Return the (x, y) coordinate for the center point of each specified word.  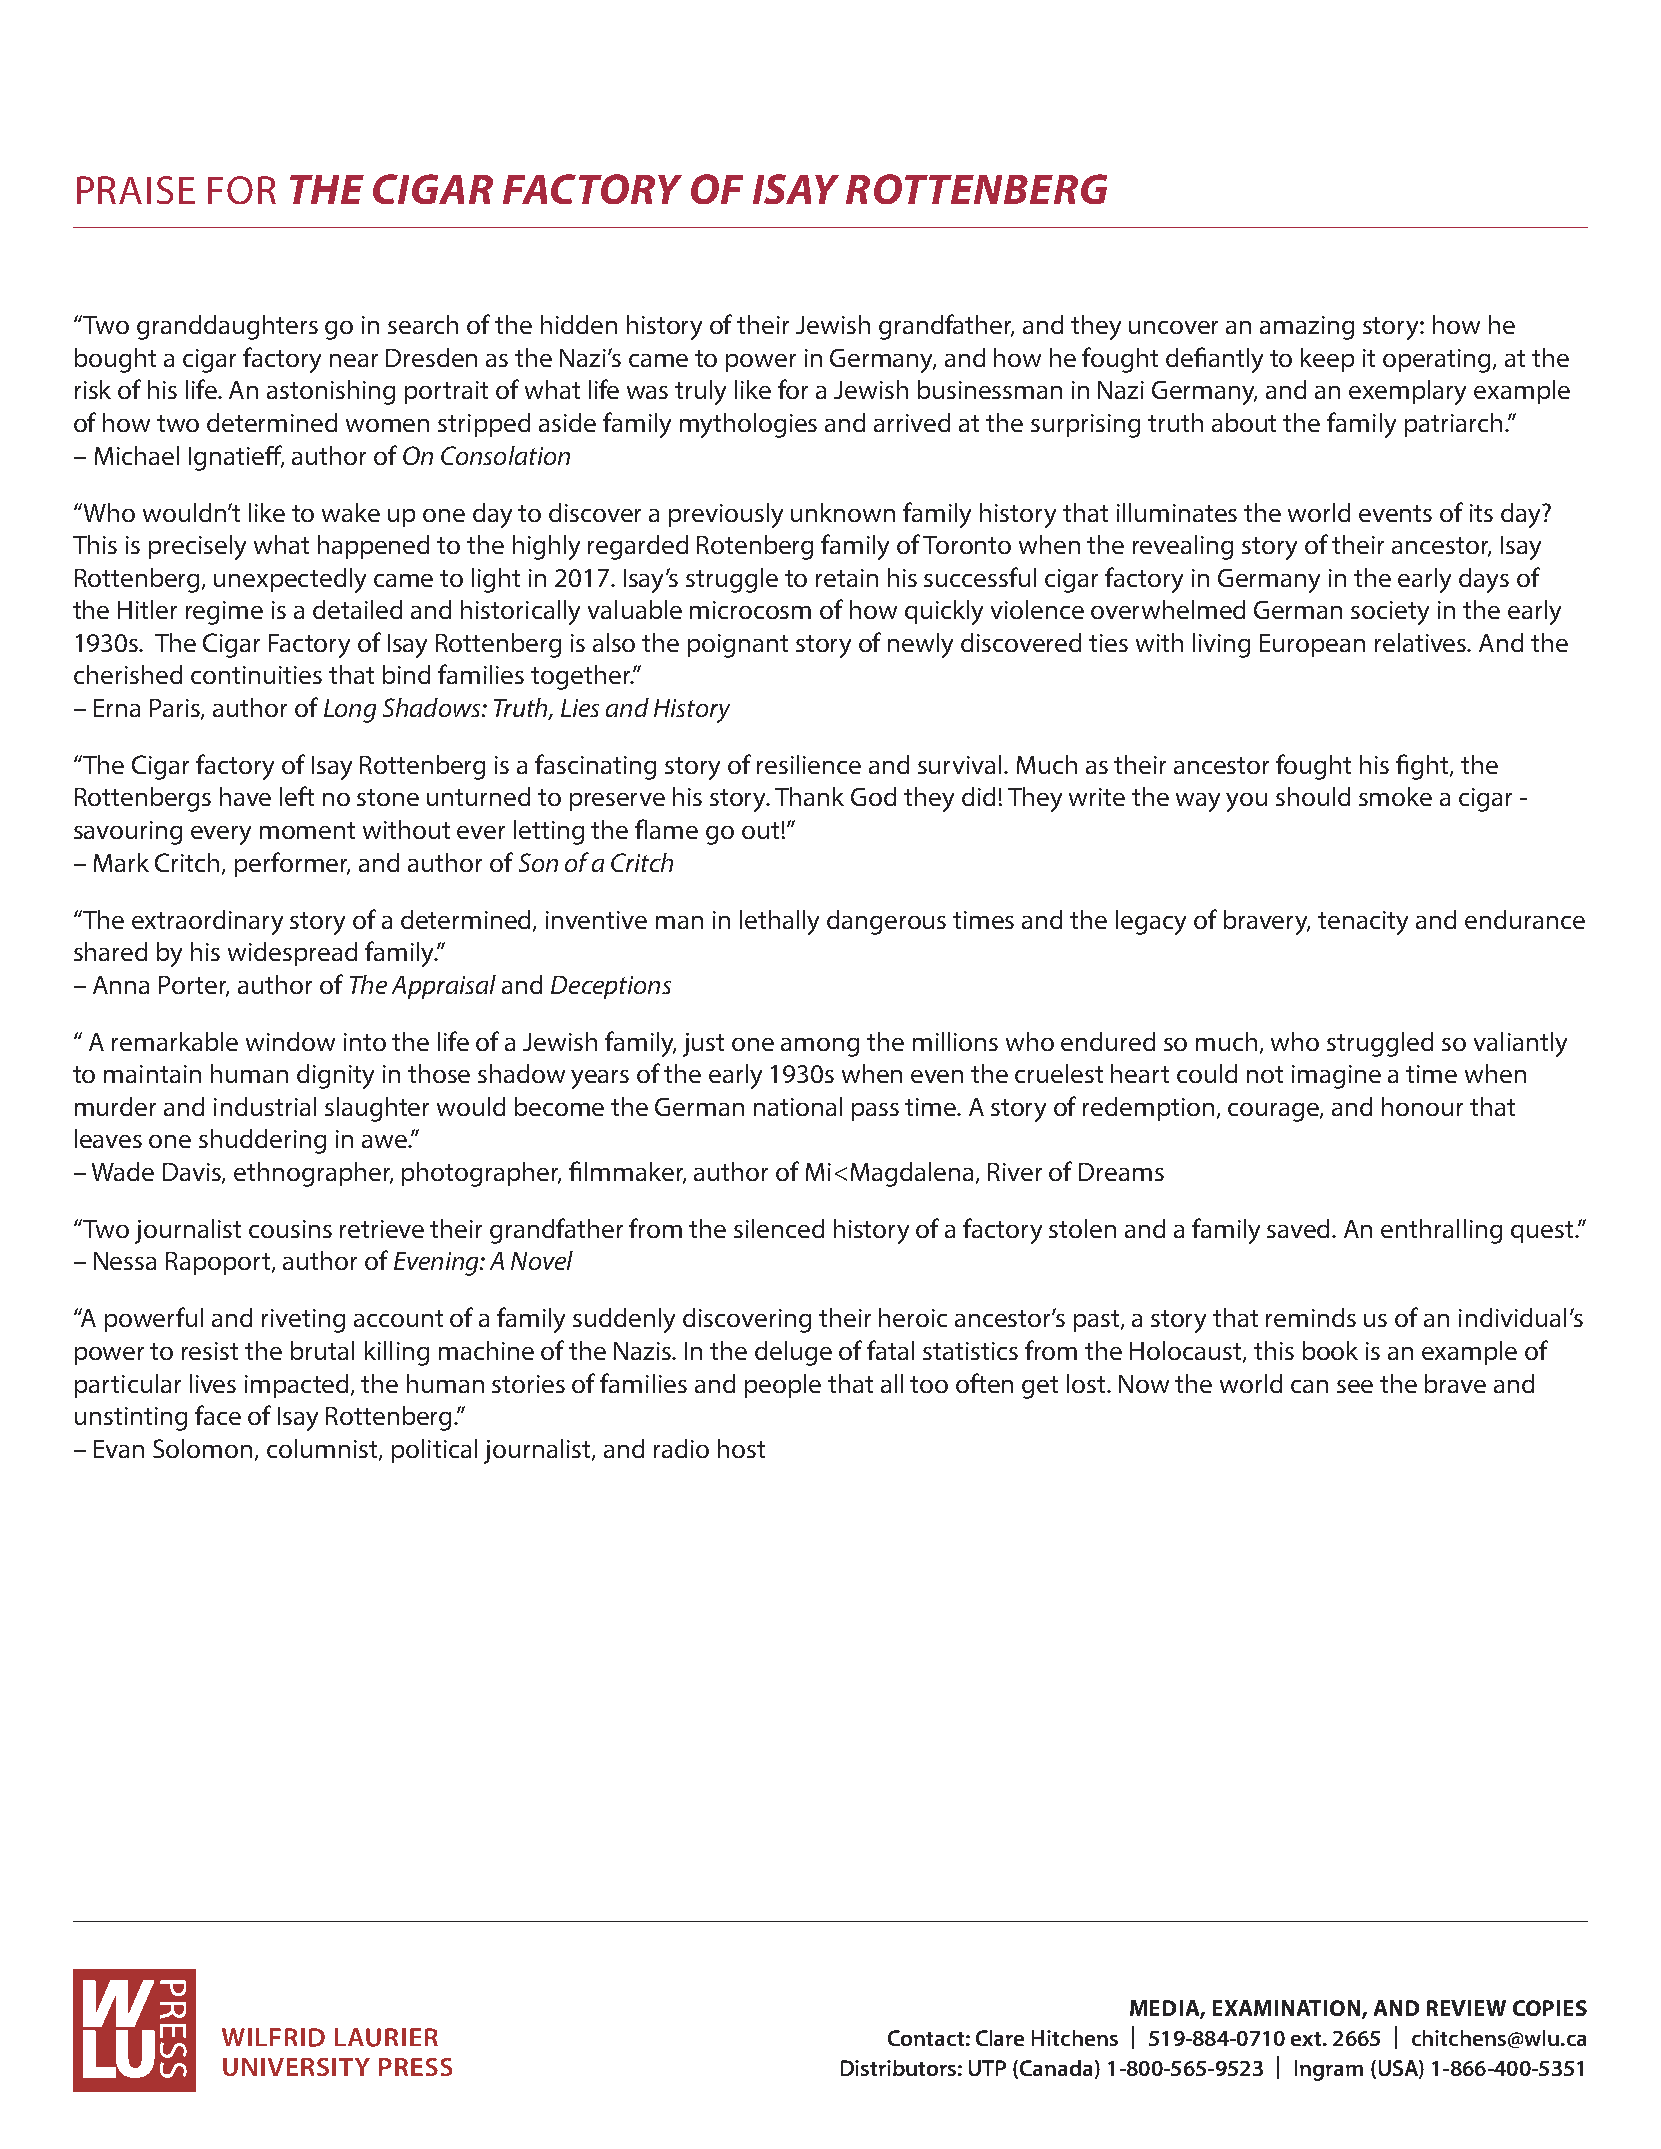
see (1355, 1386)
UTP (987, 2068)
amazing (1307, 328)
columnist (323, 1449)
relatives (1422, 642)
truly (700, 392)
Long (350, 711)
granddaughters (227, 327)
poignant (738, 646)
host (741, 1448)
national (798, 1106)
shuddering (262, 1141)
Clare (1000, 2038)
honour (1422, 1106)
